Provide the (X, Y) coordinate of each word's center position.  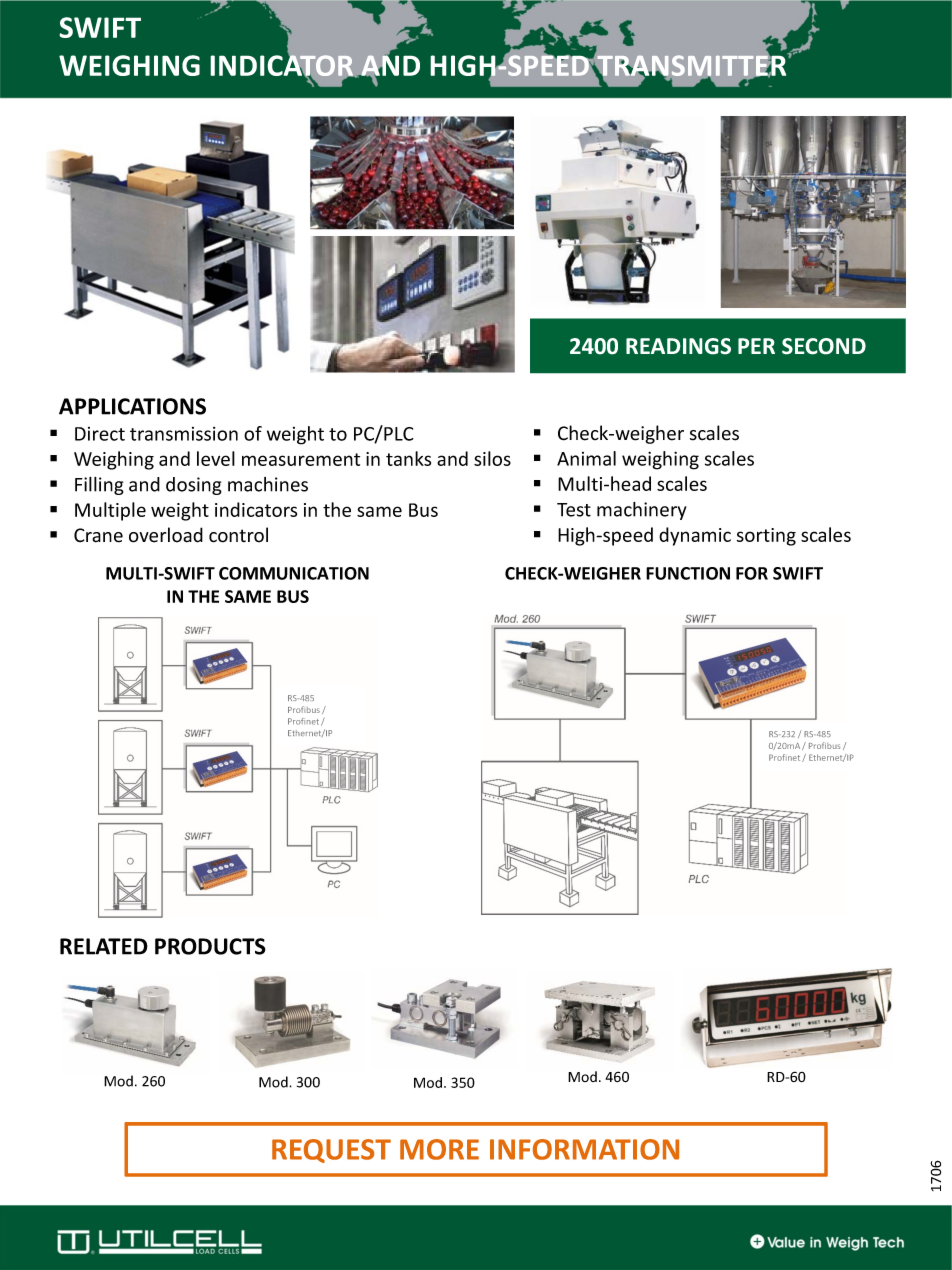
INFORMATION (584, 1149)
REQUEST (331, 1151)
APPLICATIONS (132, 406)
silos (492, 458)
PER (756, 346)
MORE (439, 1149)
